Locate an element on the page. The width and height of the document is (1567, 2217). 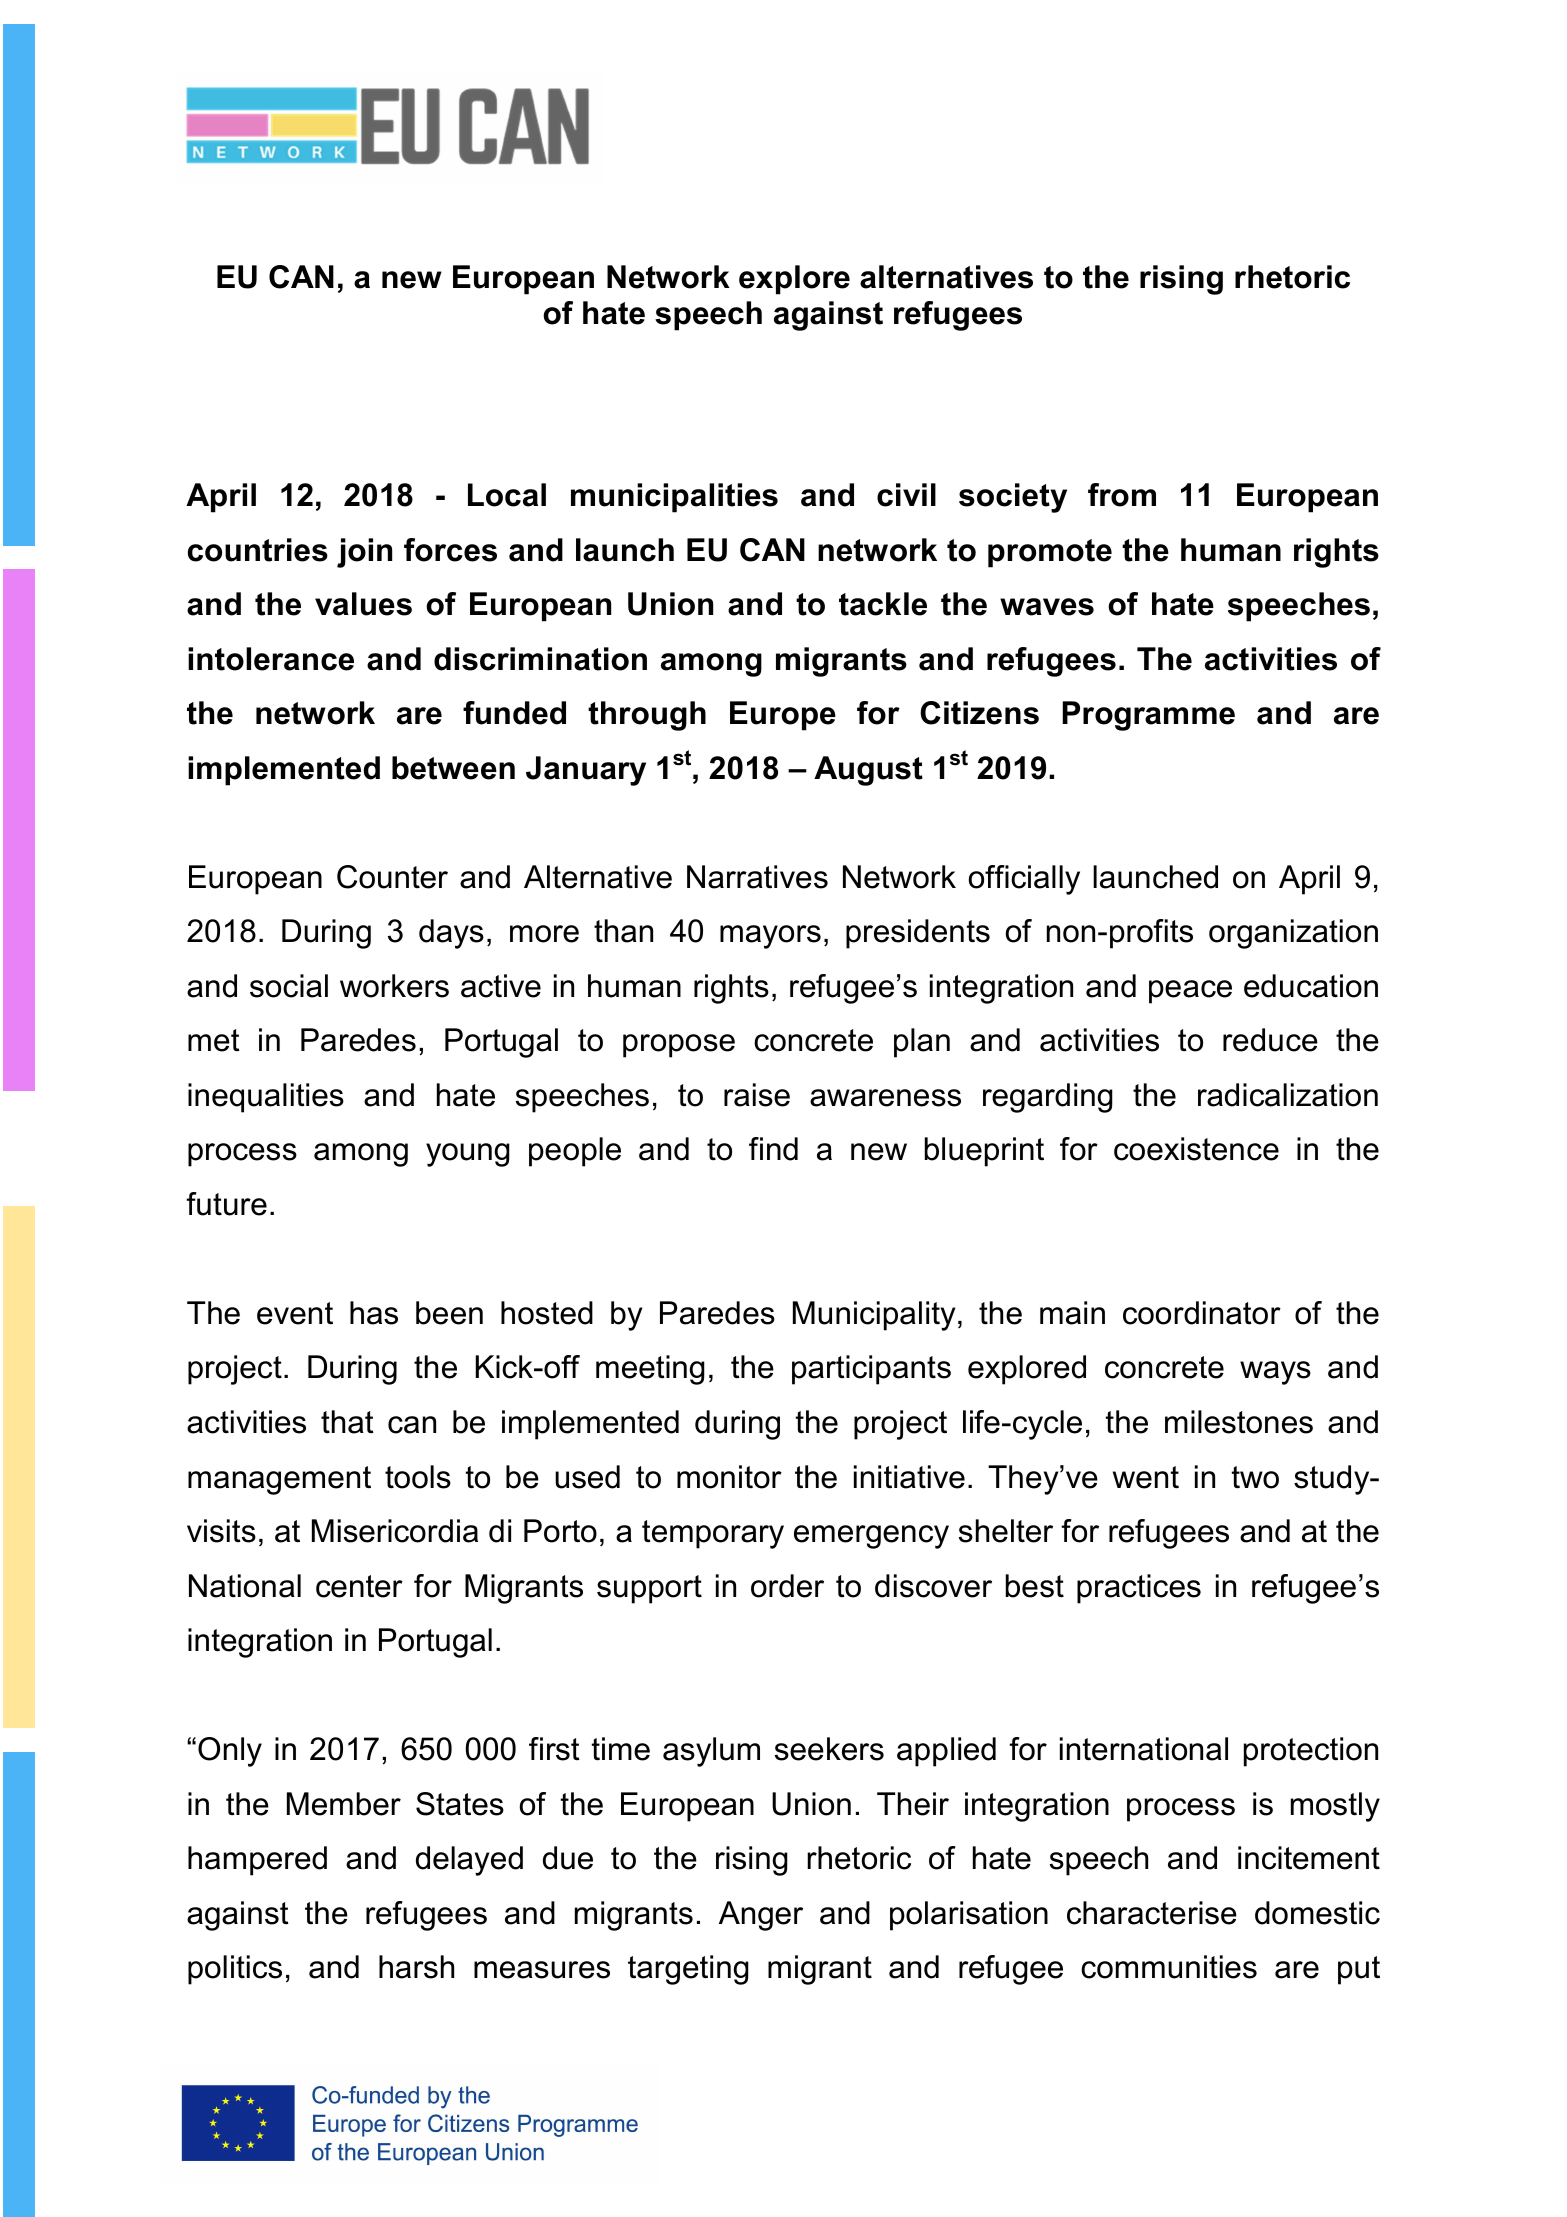
coordinator is located at coordinates (1202, 1313).
